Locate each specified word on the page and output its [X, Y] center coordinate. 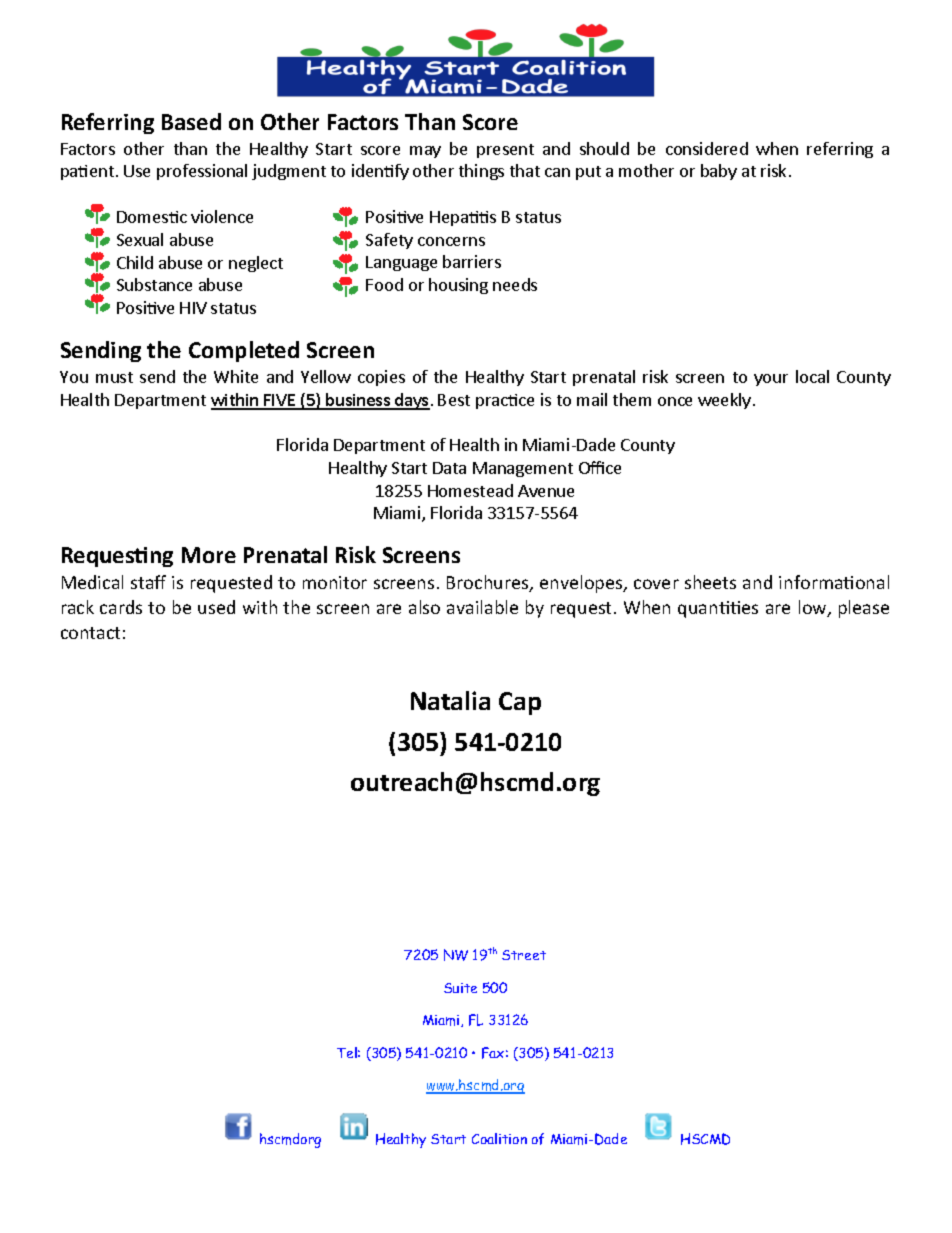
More [209, 555]
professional [202, 172]
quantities [718, 609]
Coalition [499, 1138]
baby [719, 172]
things [481, 172]
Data [449, 468]
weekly [726, 401]
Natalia [450, 700]
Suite [460, 988]
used [216, 607]
